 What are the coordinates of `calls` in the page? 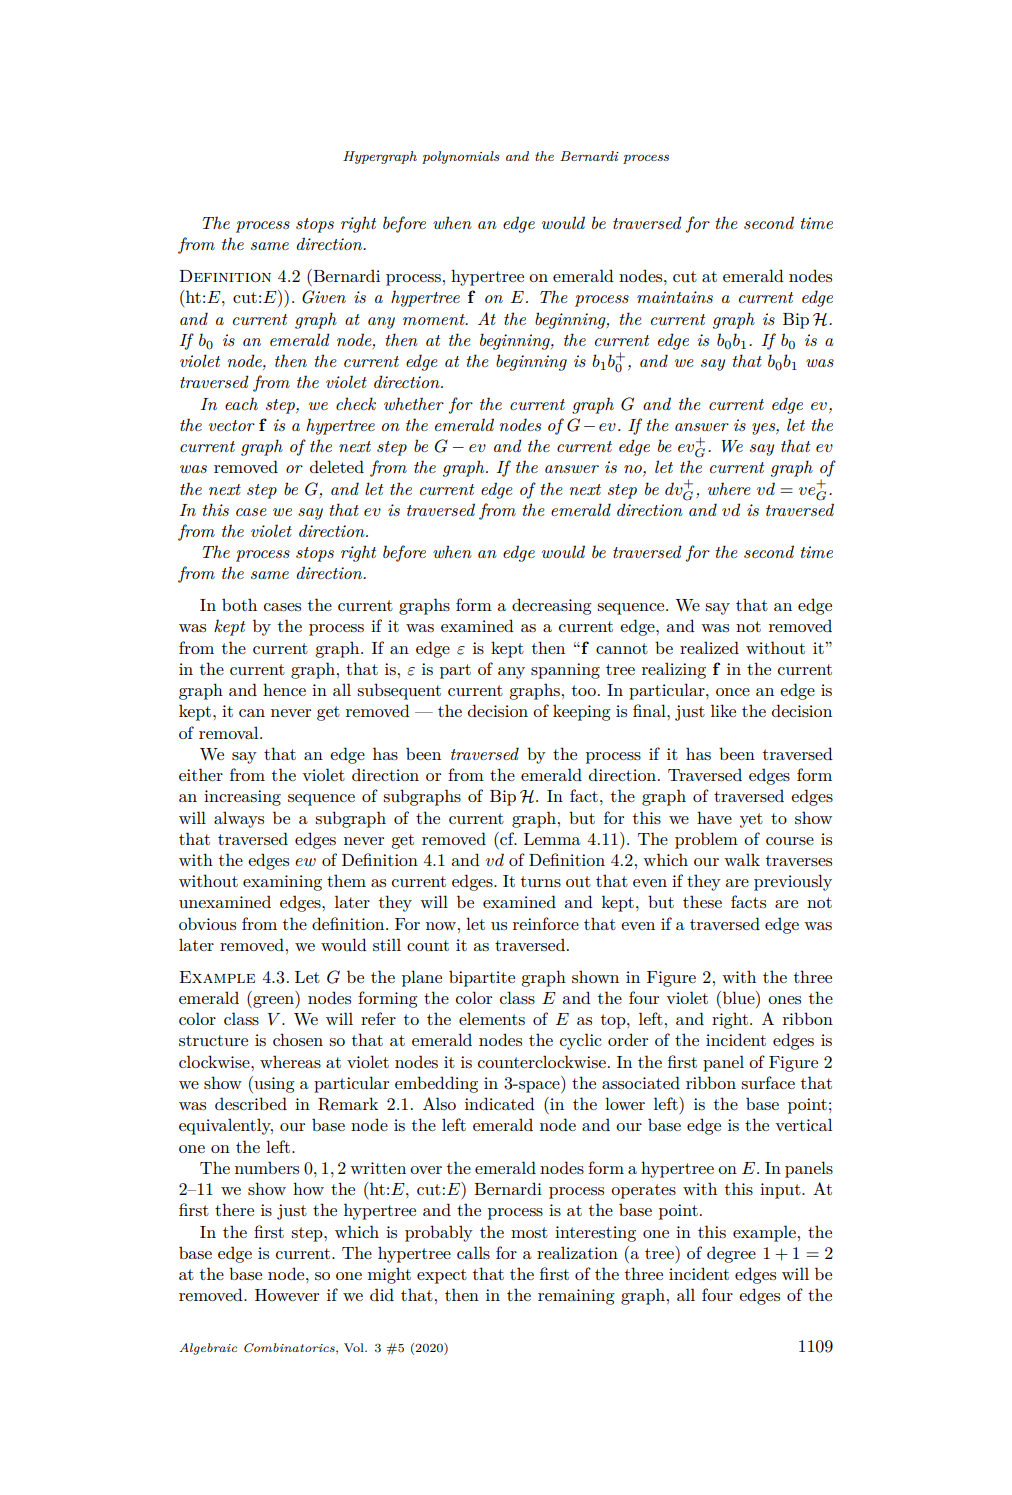 It's located at (473, 1252).
